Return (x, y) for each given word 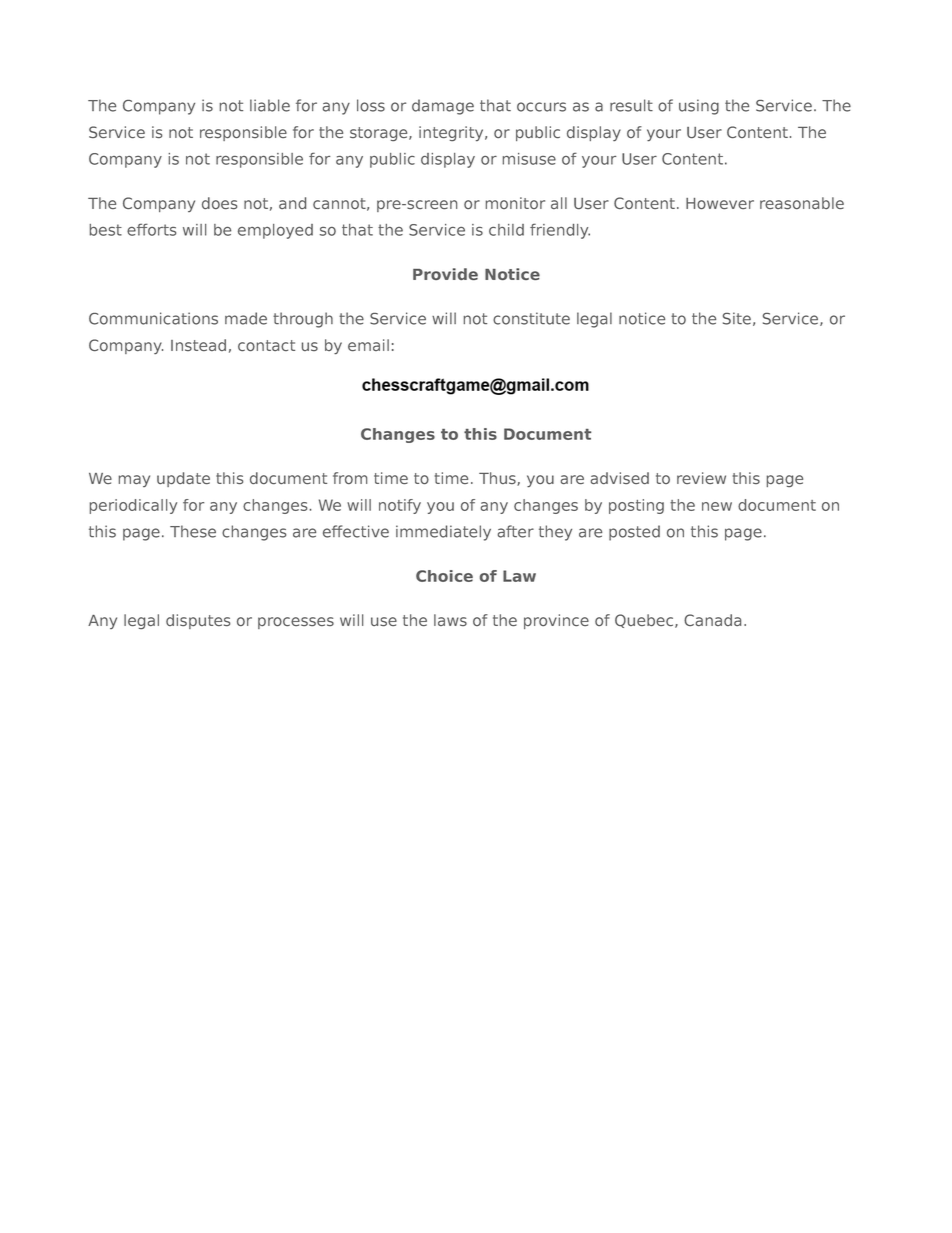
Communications (153, 318)
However (720, 203)
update (183, 479)
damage (443, 107)
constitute (531, 318)
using (699, 107)
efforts (151, 229)
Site (737, 318)
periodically (133, 506)
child (506, 230)
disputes (198, 621)
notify (400, 506)
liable (270, 105)
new (717, 506)
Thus (498, 479)
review (701, 478)
